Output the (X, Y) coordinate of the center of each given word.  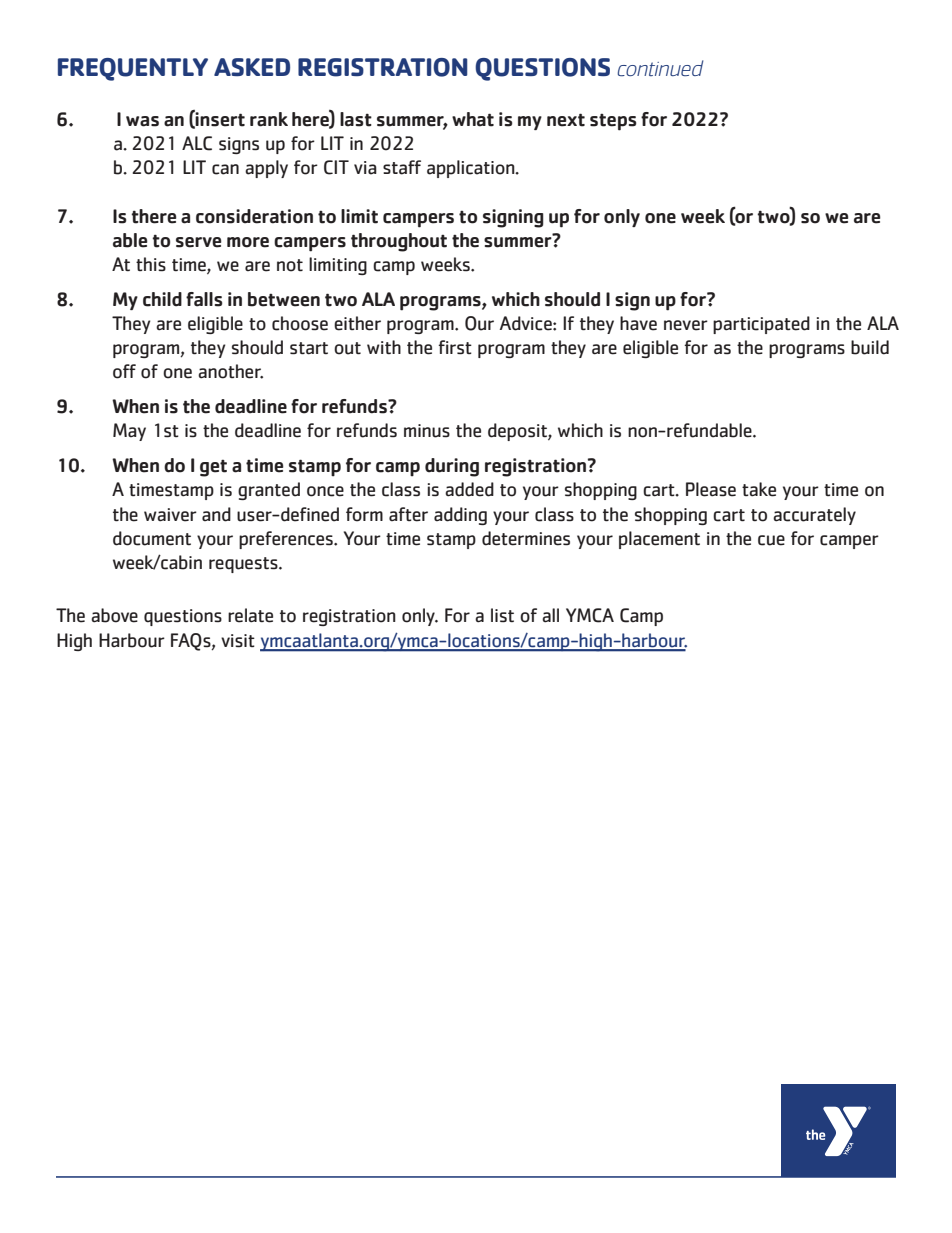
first (455, 347)
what (473, 119)
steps (613, 122)
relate (250, 615)
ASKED (252, 67)
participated (761, 325)
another (230, 371)
